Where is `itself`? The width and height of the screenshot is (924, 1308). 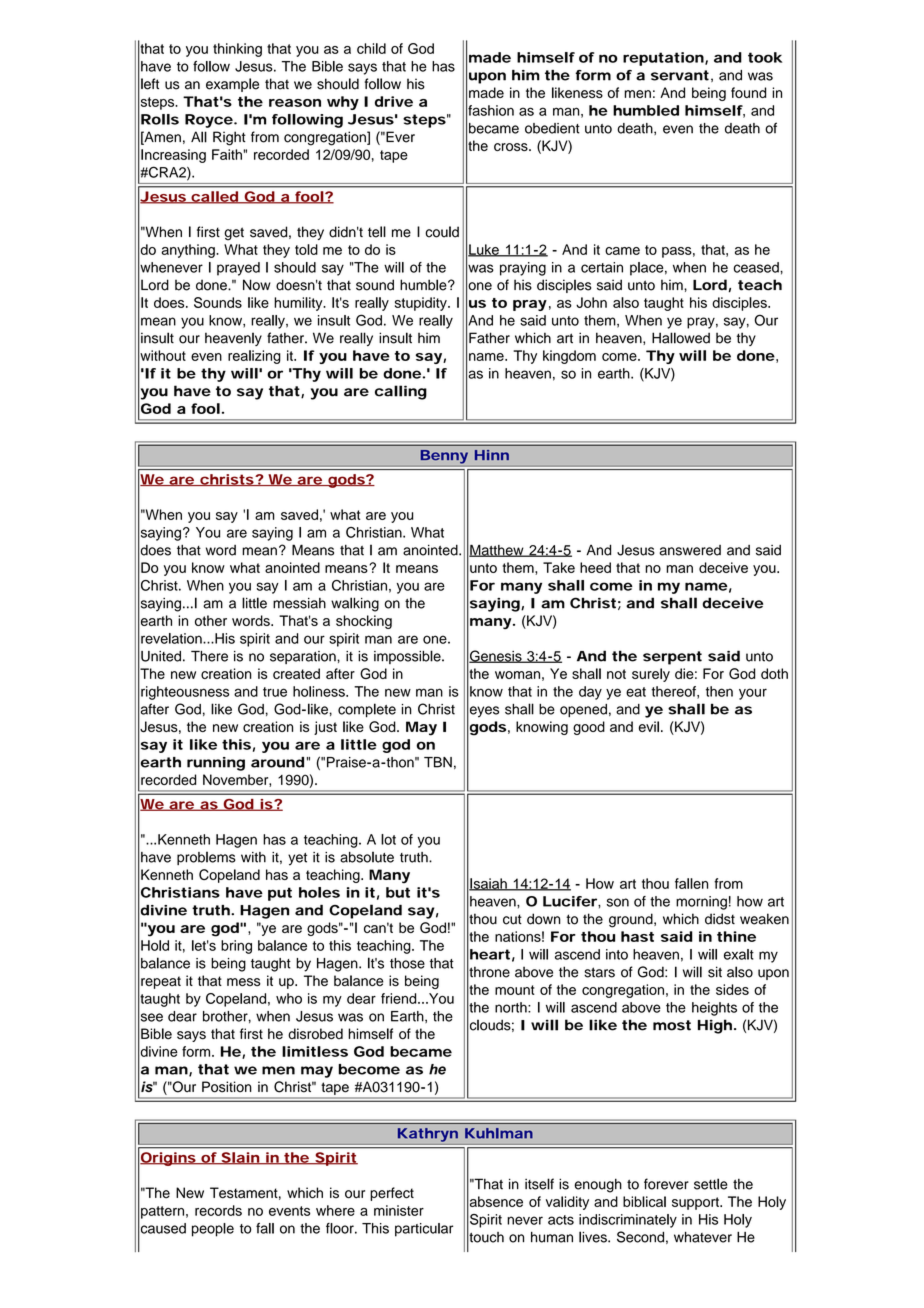 itself is located at coordinates (539, 1184).
